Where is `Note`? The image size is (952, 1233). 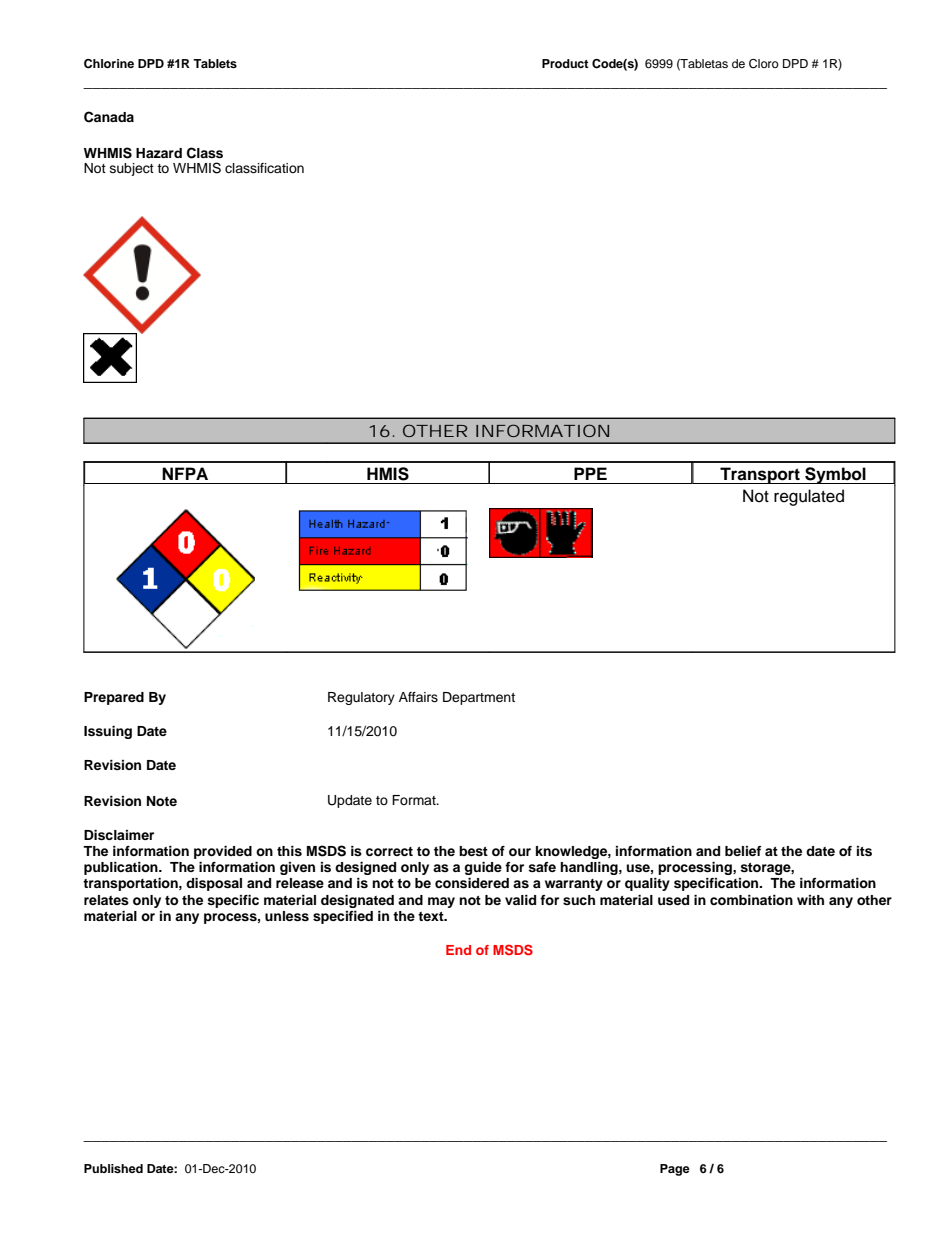 Note is located at coordinates (162, 801).
